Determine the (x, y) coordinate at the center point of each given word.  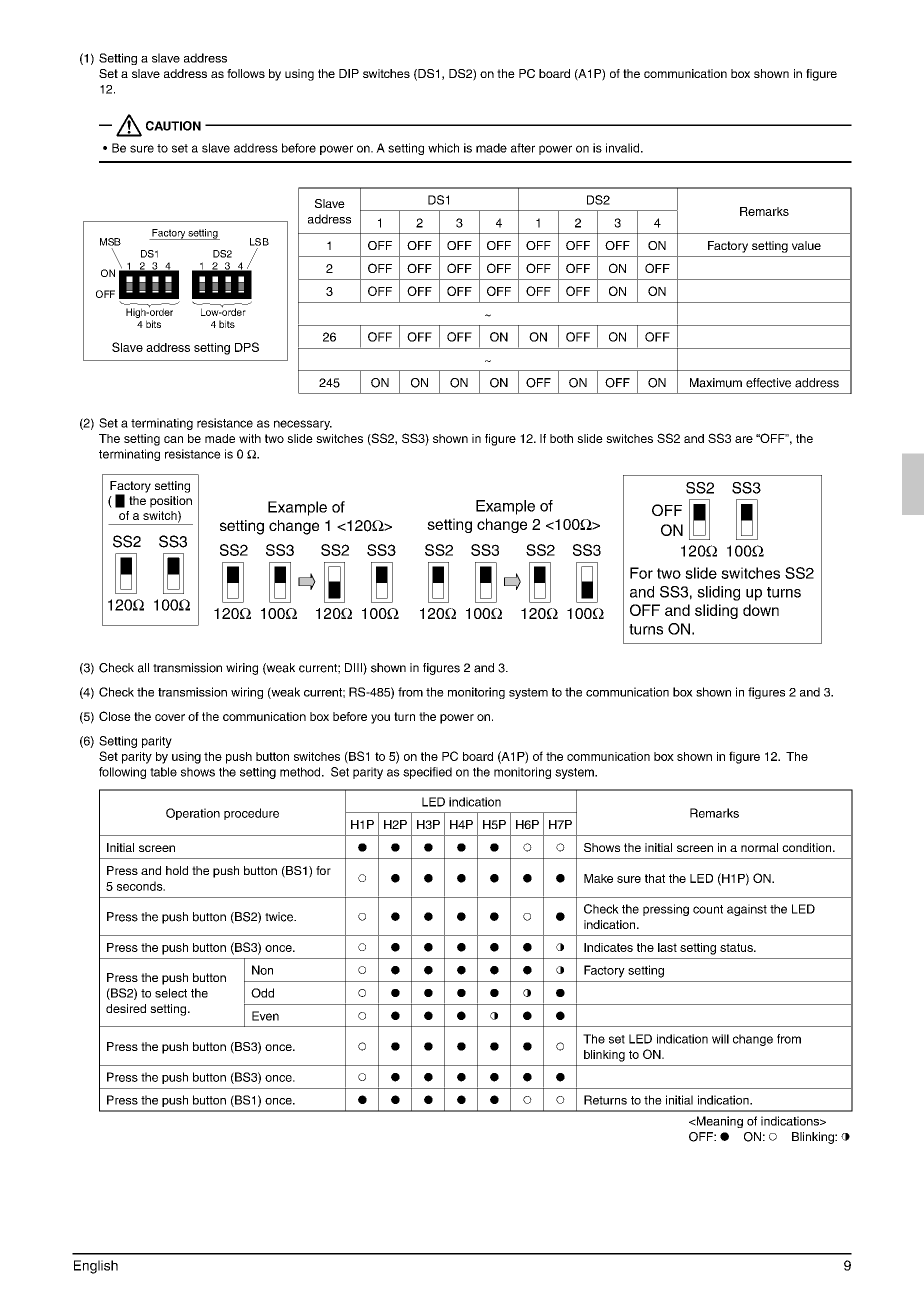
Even (265, 1016)
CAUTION (173, 126)
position (171, 502)
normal (759, 847)
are (744, 439)
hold (177, 870)
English (96, 1267)
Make (598, 878)
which (443, 148)
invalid (624, 148)
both (561, 438)
